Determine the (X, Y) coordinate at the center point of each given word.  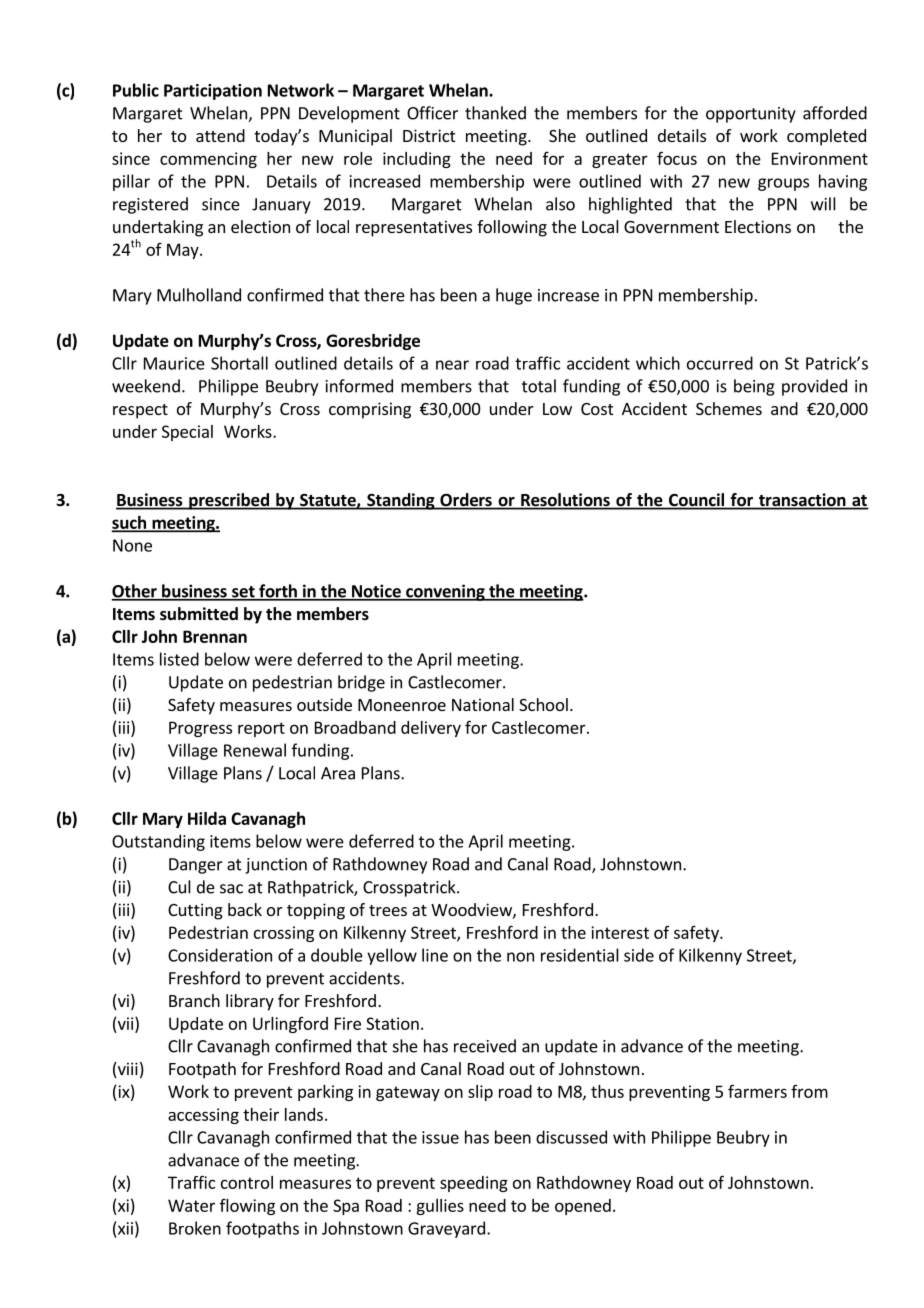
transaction (802, 501)
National (483, 704)
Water (191, 1205)
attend (220, 135)
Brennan (215, 636)
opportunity (751, 115)
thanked (495, 113)
